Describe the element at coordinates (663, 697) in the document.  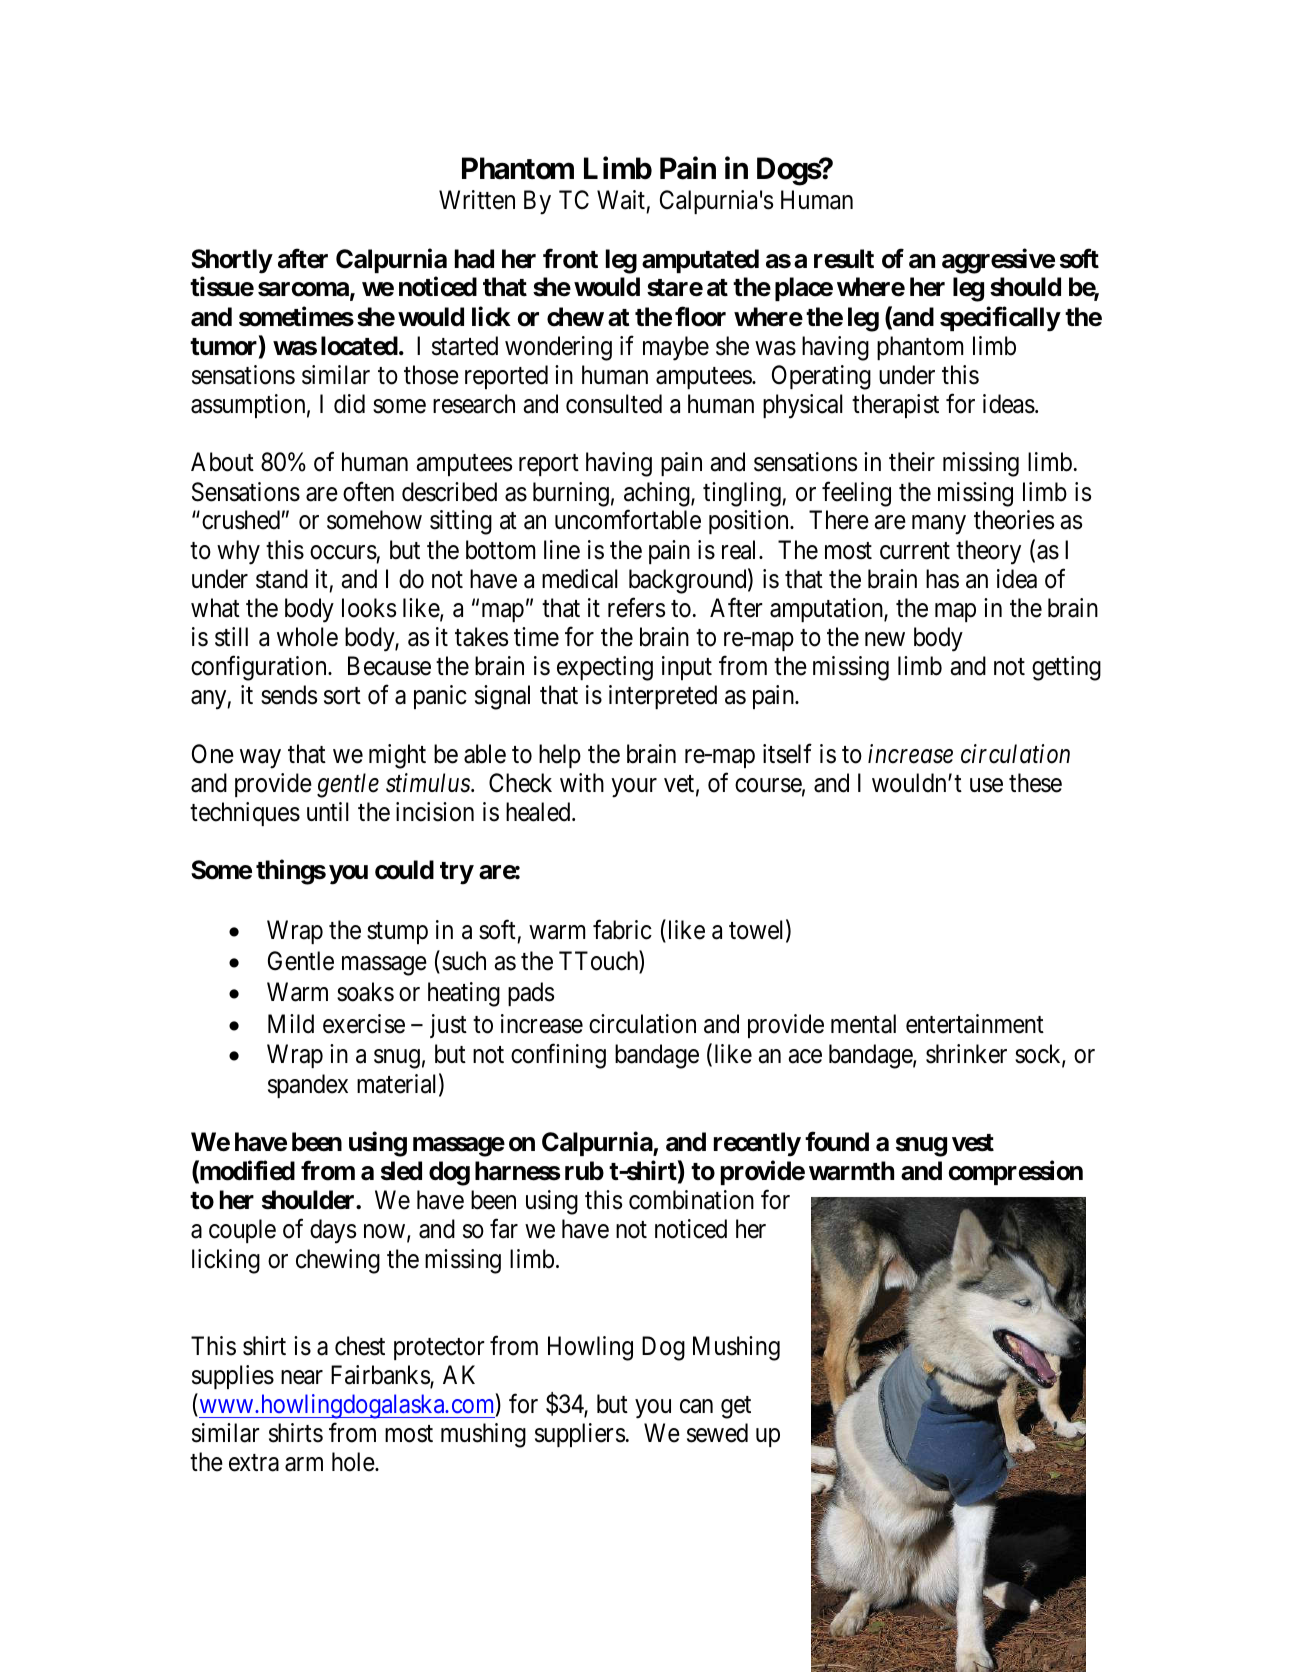
I see `interpreted` at that location.
